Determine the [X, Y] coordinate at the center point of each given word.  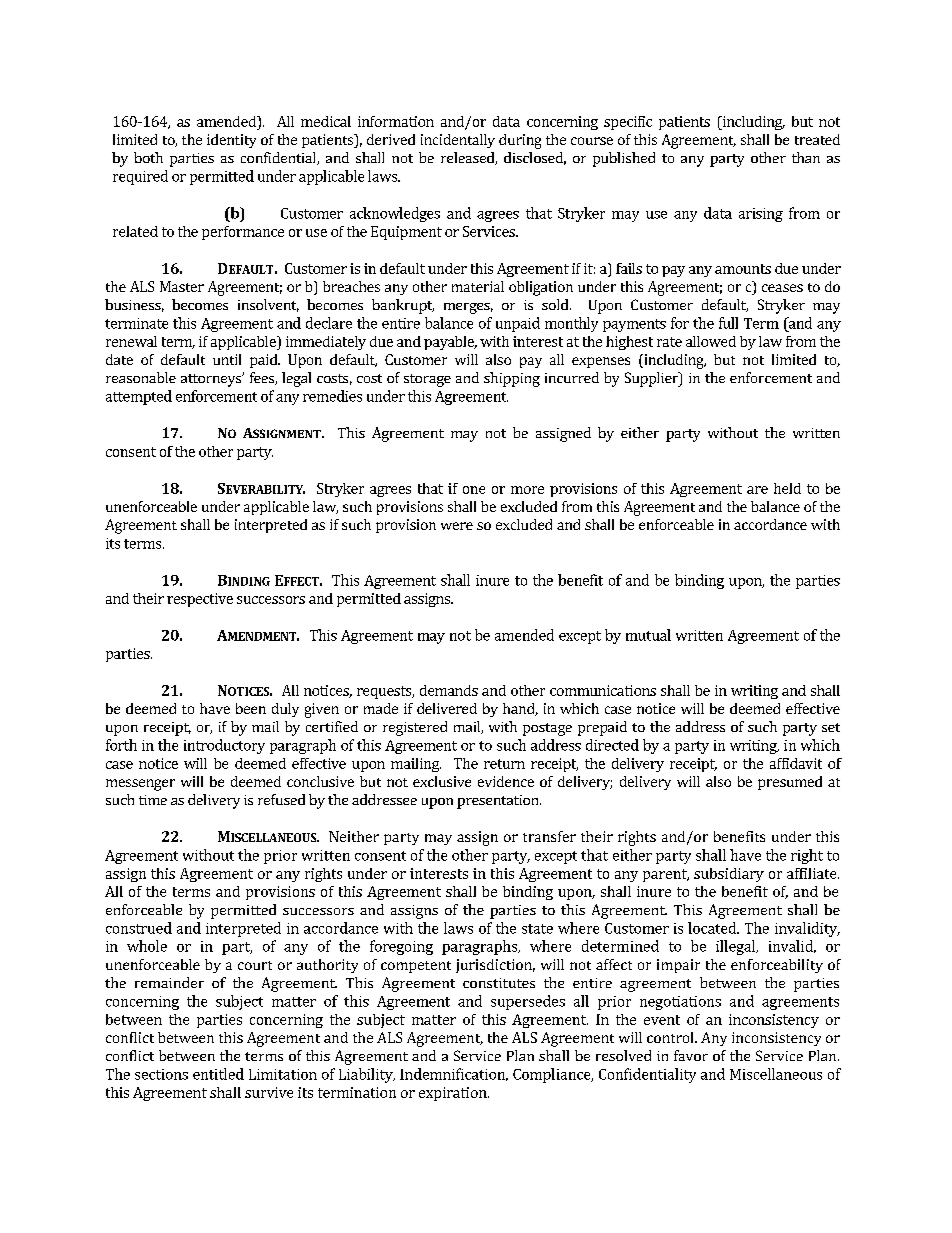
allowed [711, 341]
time [153, 800]
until [227, 359]
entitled [218, 1074]
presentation [499, 802]
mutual [648, 635]
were [457, 526]
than [806, 157]
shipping [512, 379]
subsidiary [729, 875]
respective [200, 600]
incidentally [458, 141]
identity [231, 141]
